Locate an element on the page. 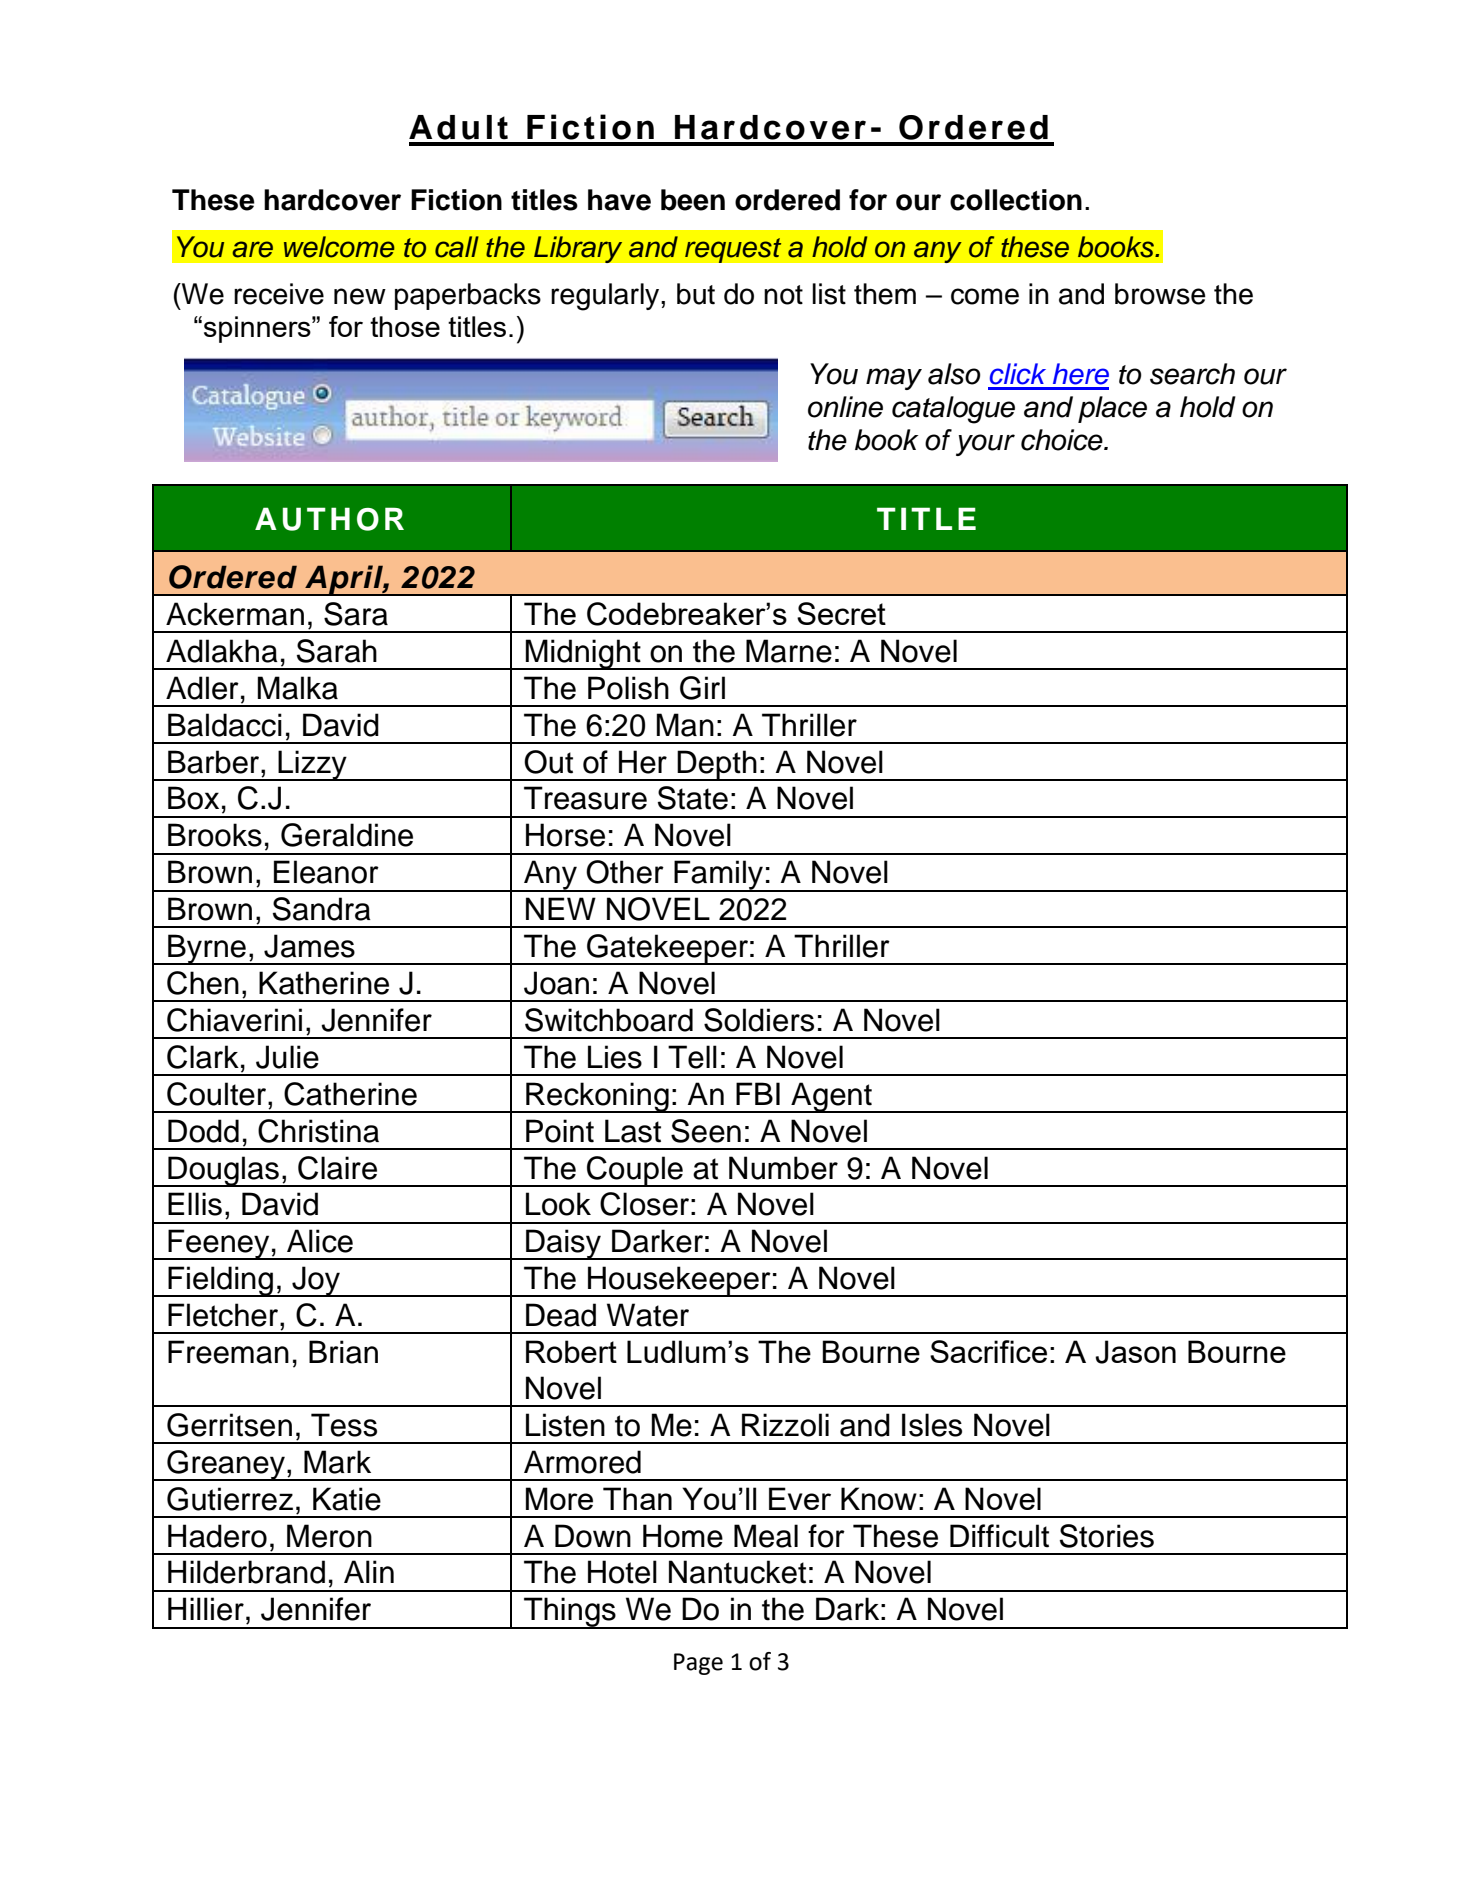 The height and width of the image is (1892, 1462). collection is located at coordinates (1016, 200).
